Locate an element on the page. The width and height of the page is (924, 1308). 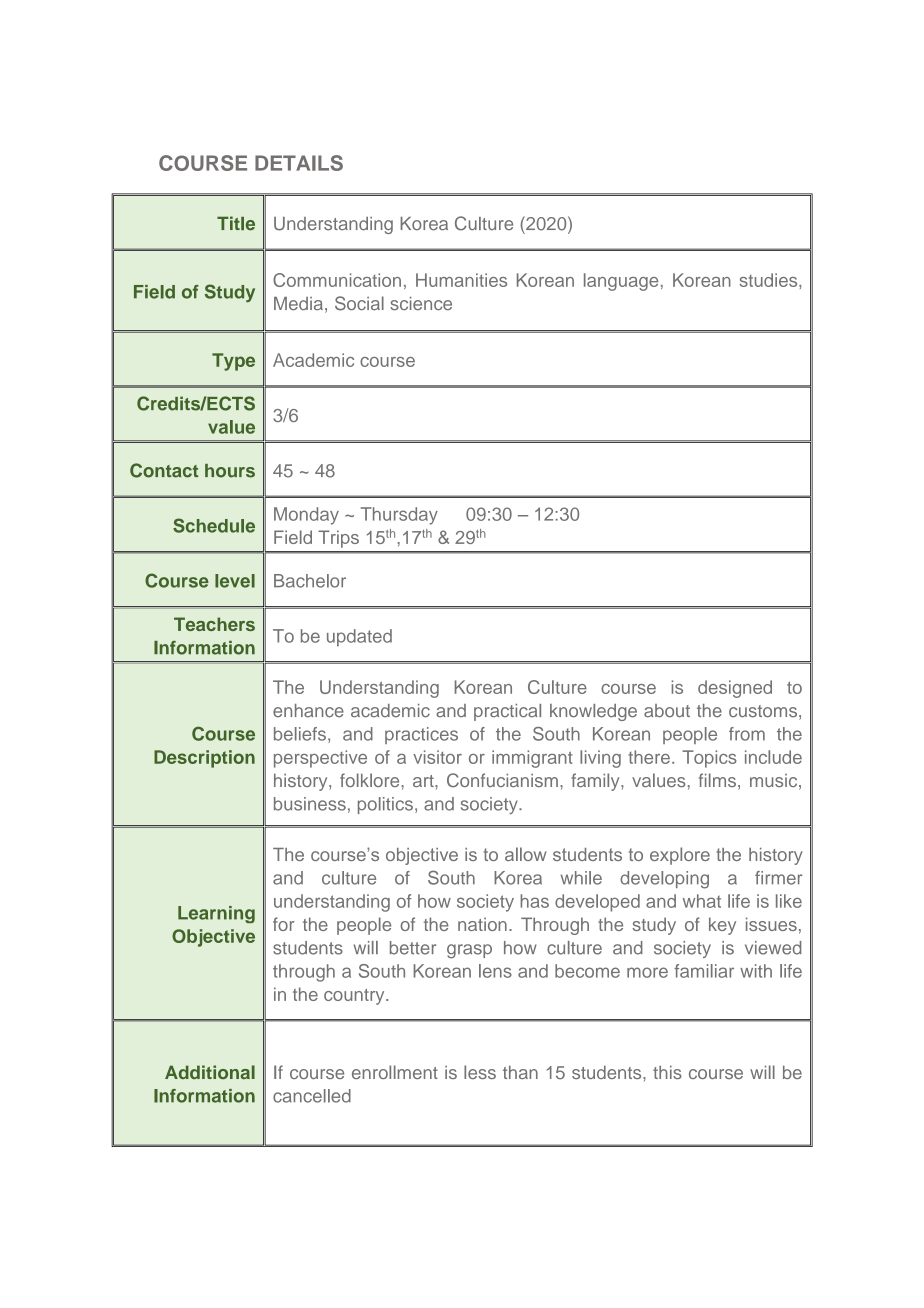
designed is located at coordinates (735, 689).
